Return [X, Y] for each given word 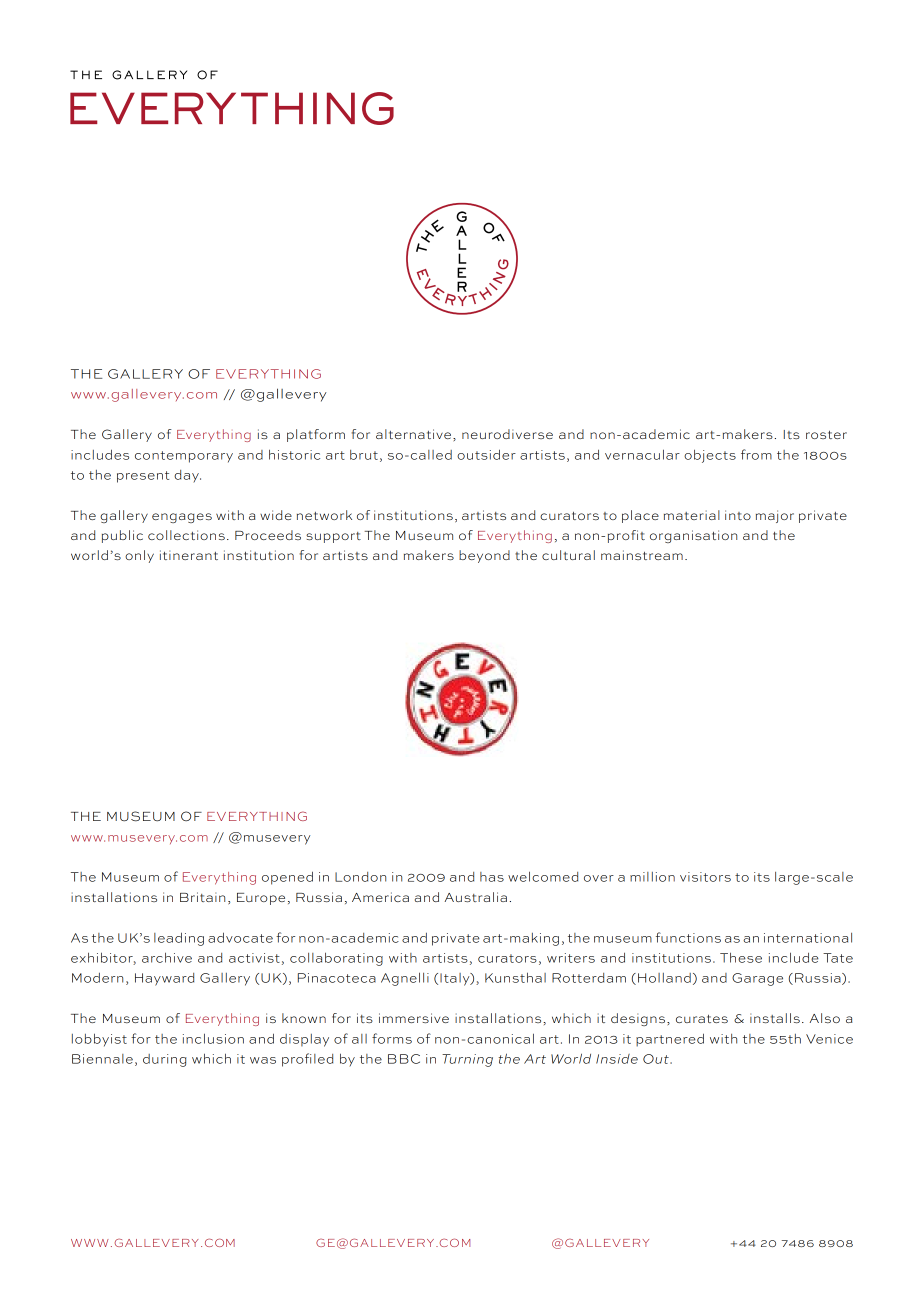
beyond [484, 556]
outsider [486, 454]
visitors [705, 877]
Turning [467, 1060]
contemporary [184, 457]
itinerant [189, 555]
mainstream [642, 555]
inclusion [213, 1038]
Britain [202, 897]
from [756, 454]
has [492, 877]
